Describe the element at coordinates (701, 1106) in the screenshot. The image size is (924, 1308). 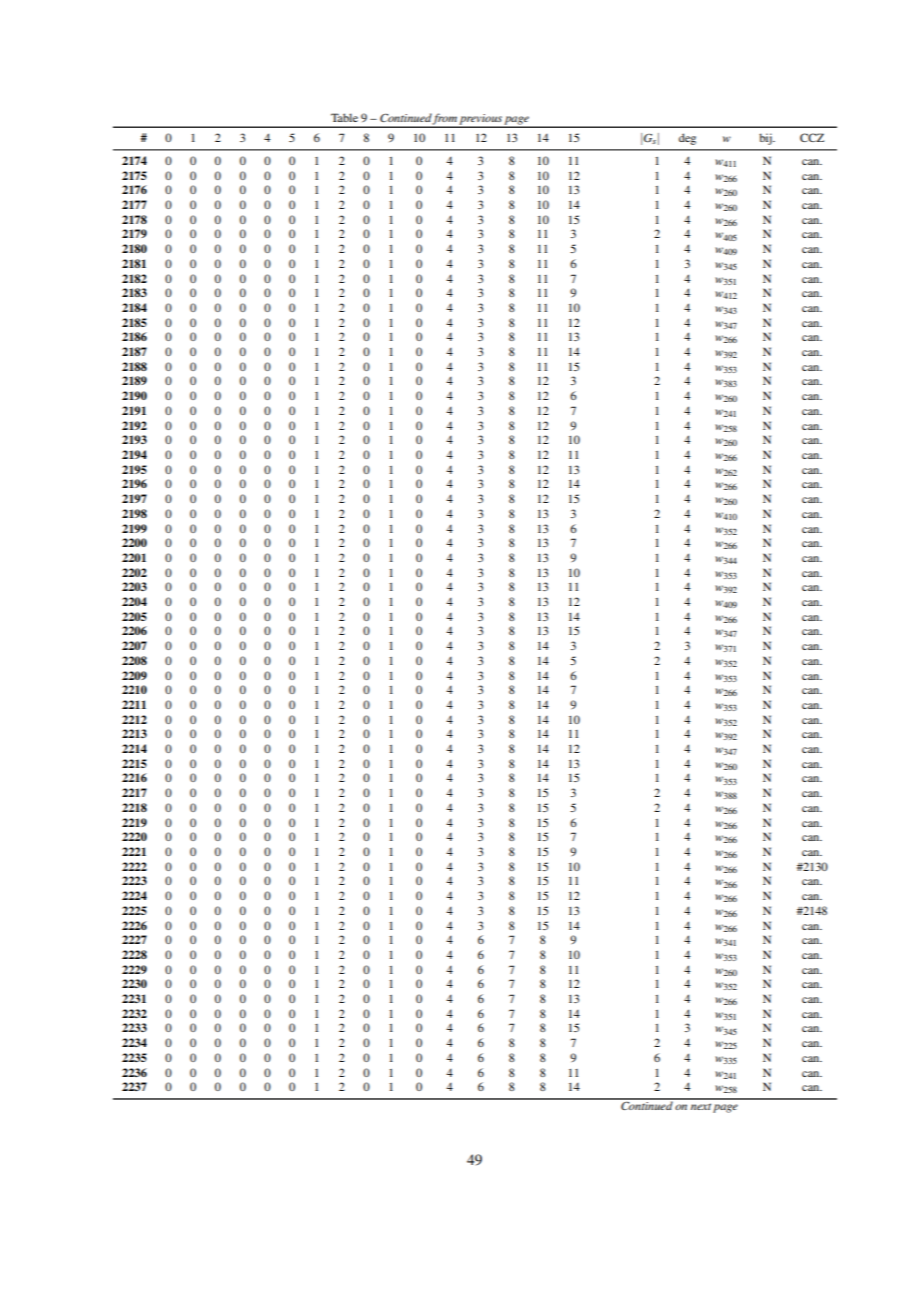
I see `next` at that location.
